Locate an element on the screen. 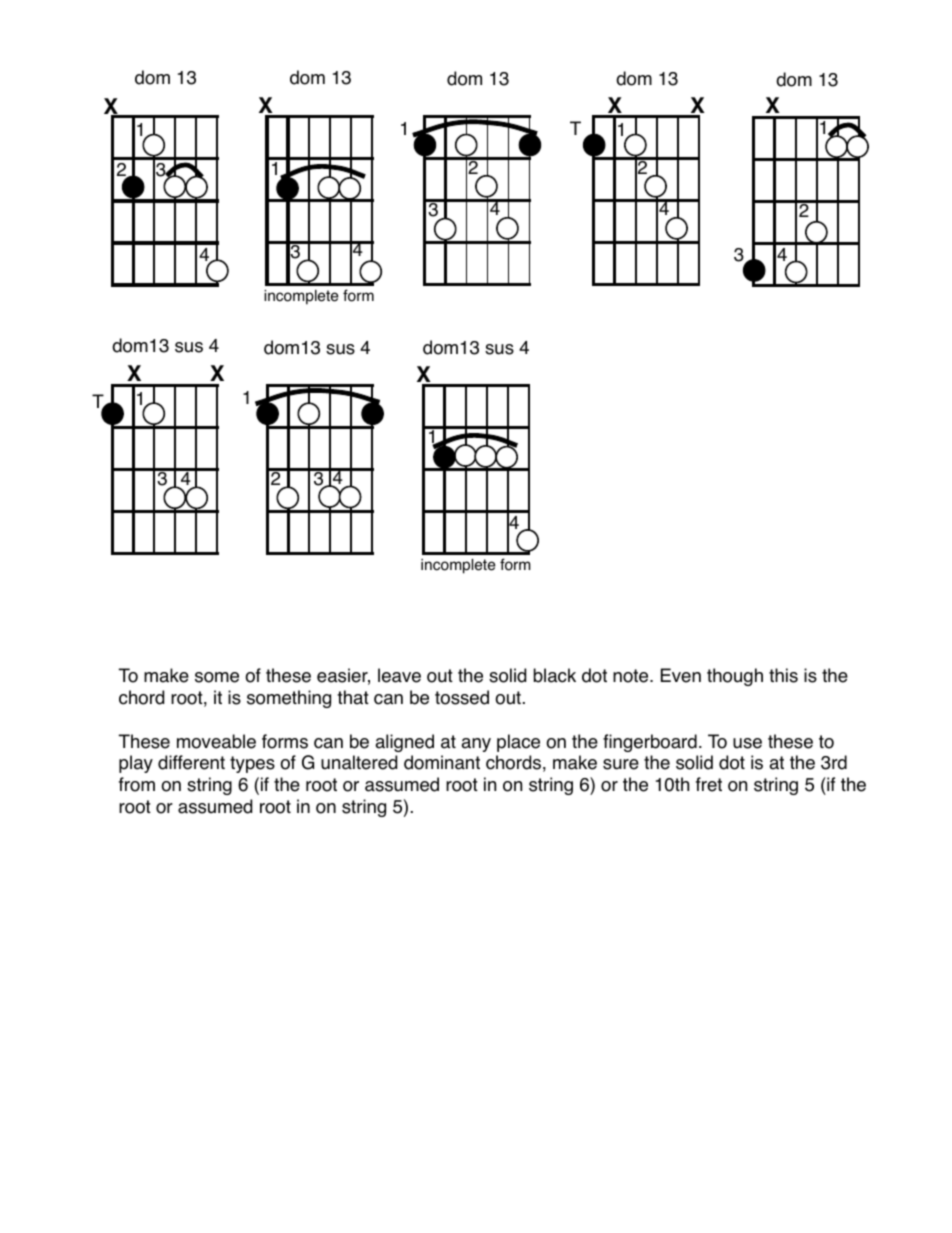 Image resolution: width=952 pixels, height=1233 pixels. moveable is located at coordinates (216, 741).
